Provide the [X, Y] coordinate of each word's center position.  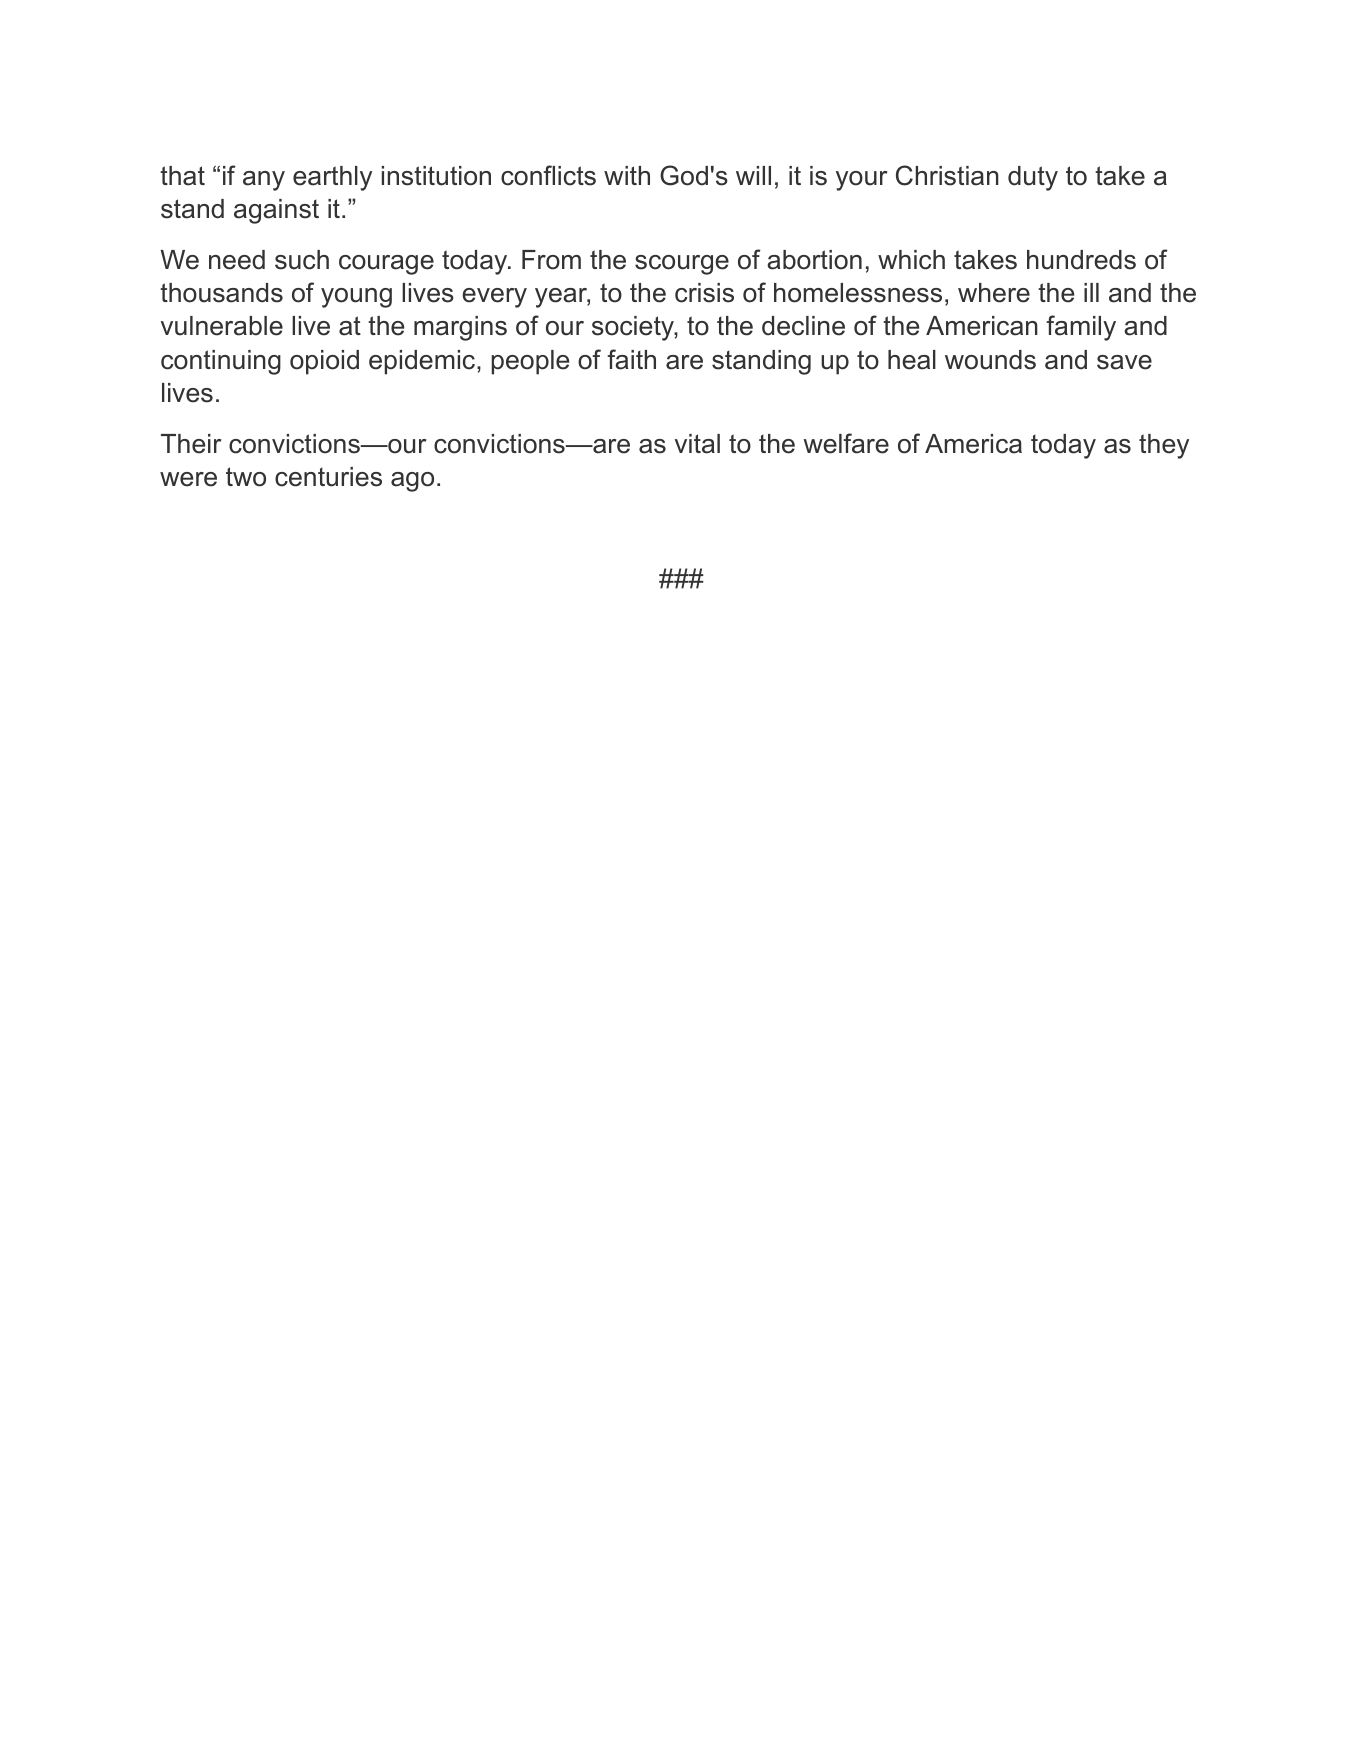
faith [631, 359]
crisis [704, 293]
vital [697, 444]
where [994, 293]
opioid [324, 362]
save [1124, 362]
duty [1033, 178]
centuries [328, 477]
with [627, 175]
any [264, 181]
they [1164, 446]
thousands [221, 293]
